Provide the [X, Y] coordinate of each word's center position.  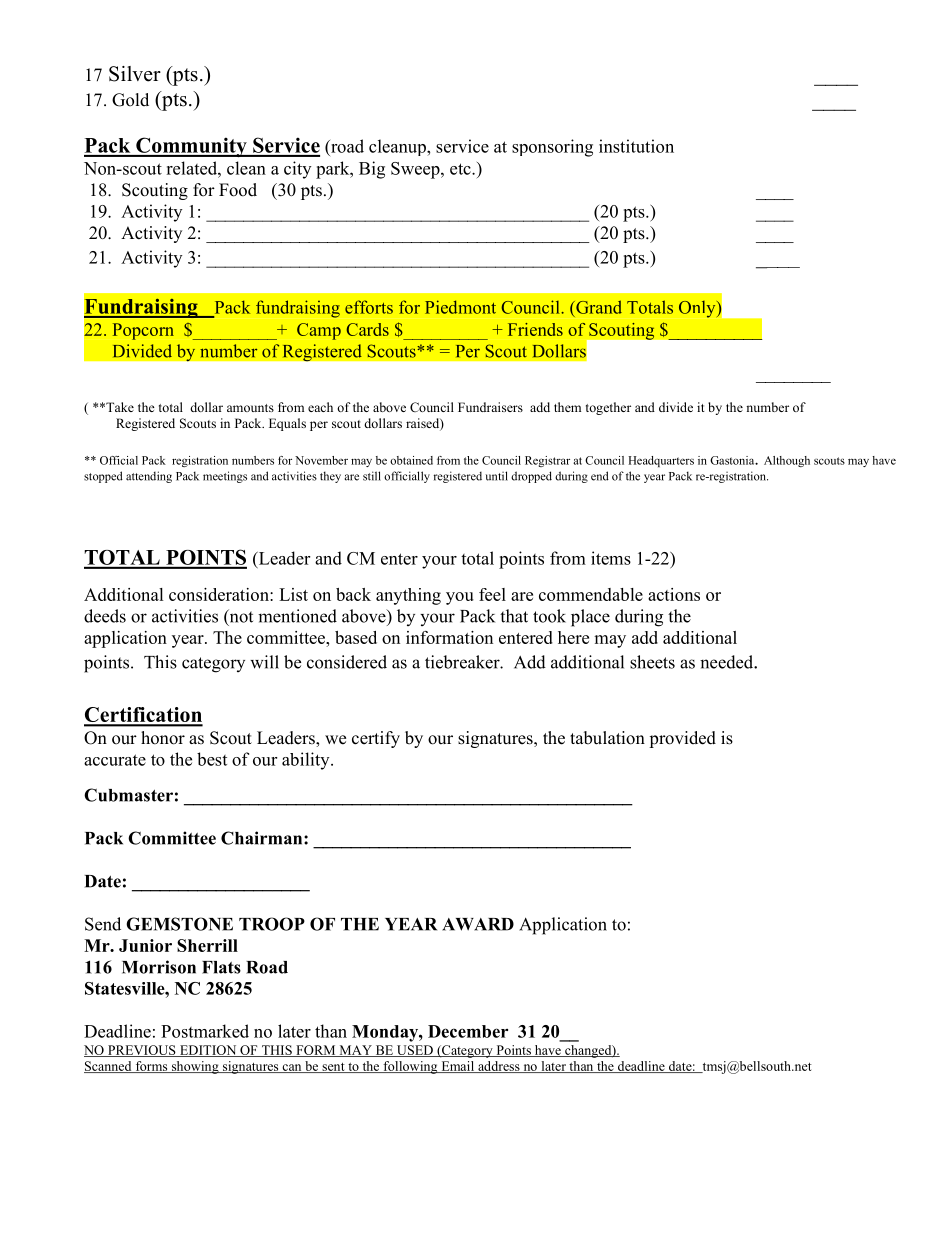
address [499, 1067]
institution [636, 146]
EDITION [208, 1051]
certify [376, 739]
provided [682, 739]
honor [163, 738]
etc [461, 169]
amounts [250, 408]
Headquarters [661, 461]
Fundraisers [490, 407]
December [468, 1031]
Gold [130, 100]
